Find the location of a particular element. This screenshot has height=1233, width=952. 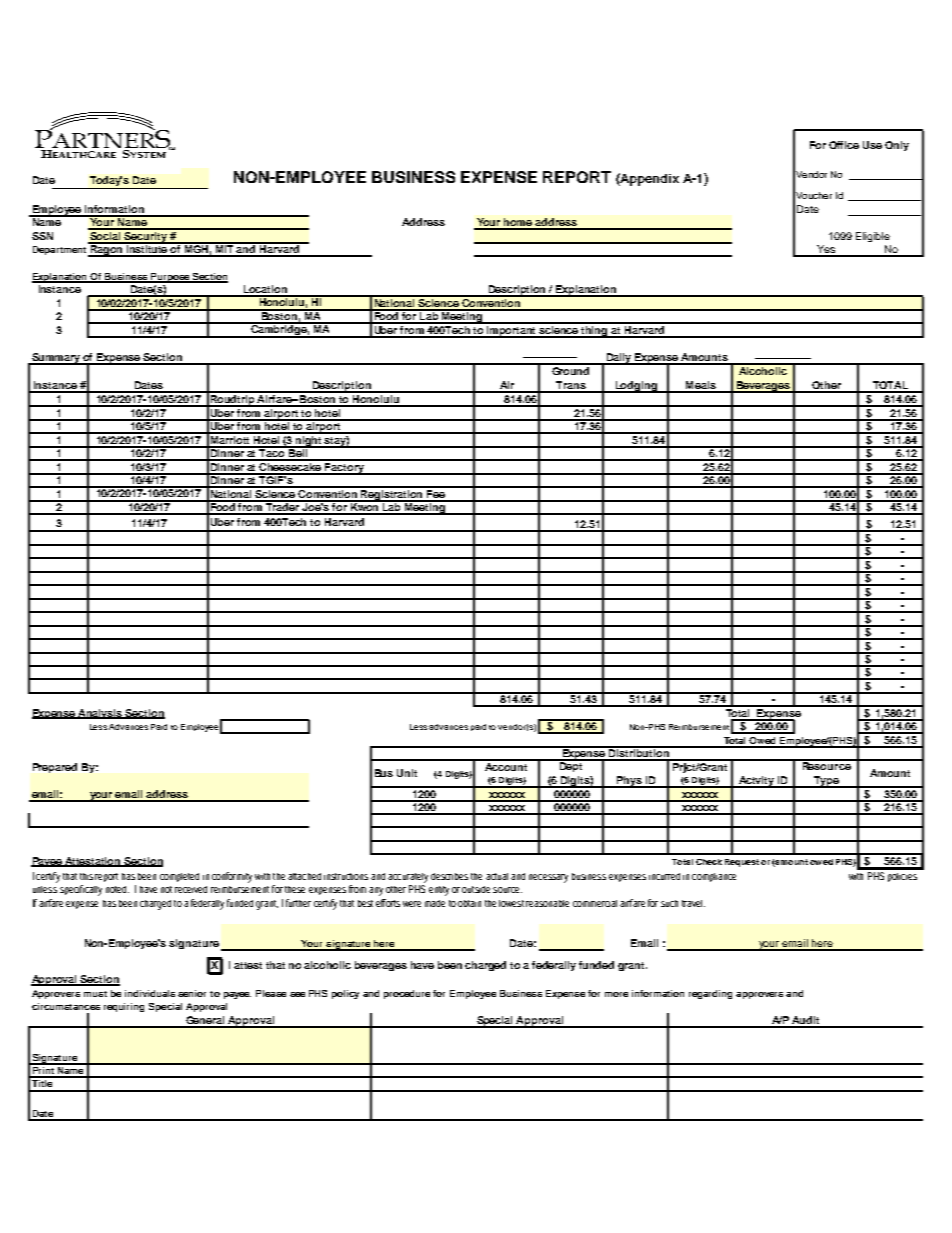

Analysis is located at coordinates (101, 714).
